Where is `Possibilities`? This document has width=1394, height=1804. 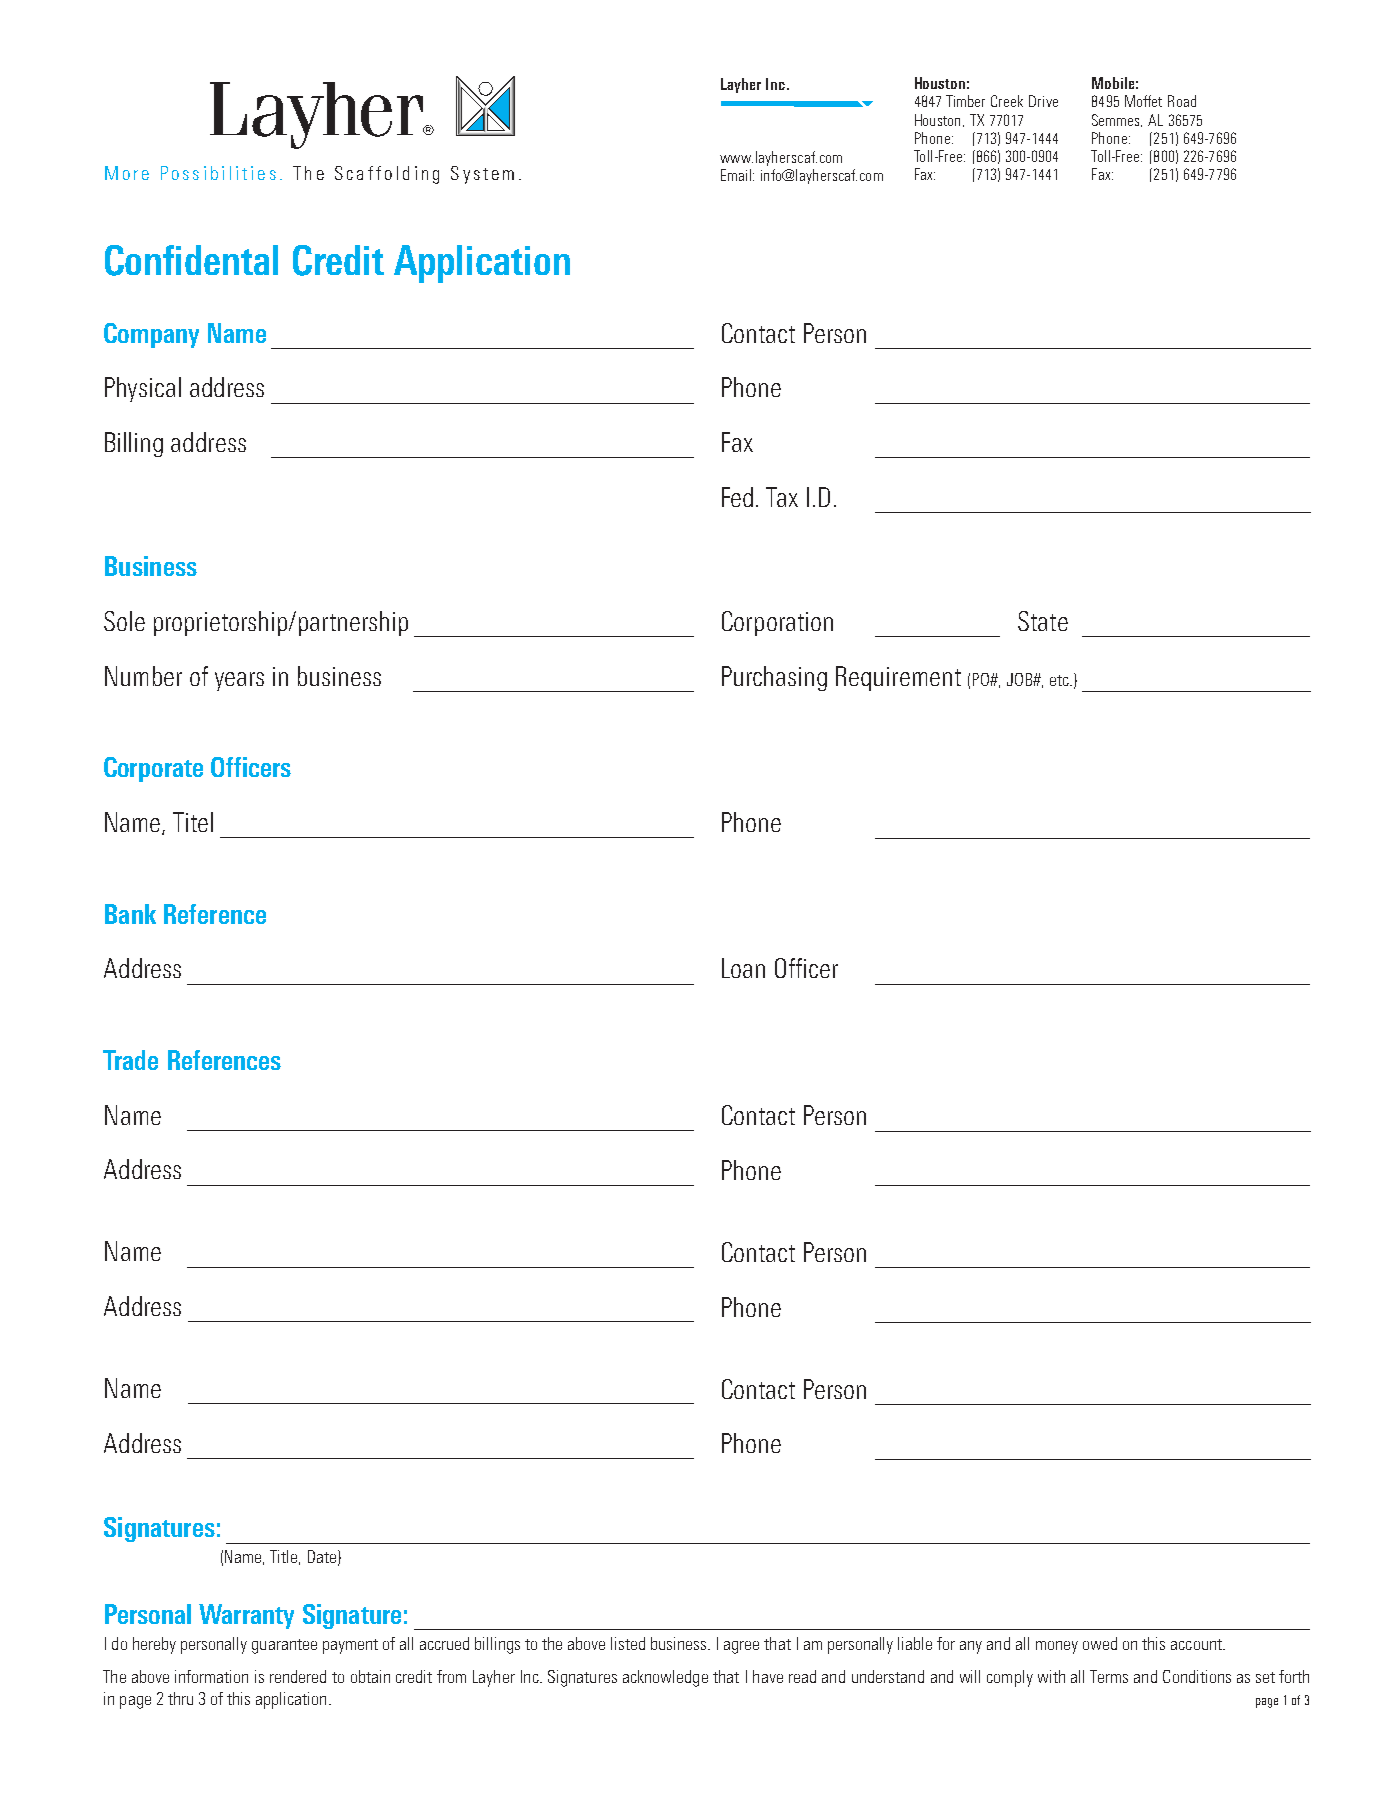 Possibilities is located at coordinates (218, 173).
